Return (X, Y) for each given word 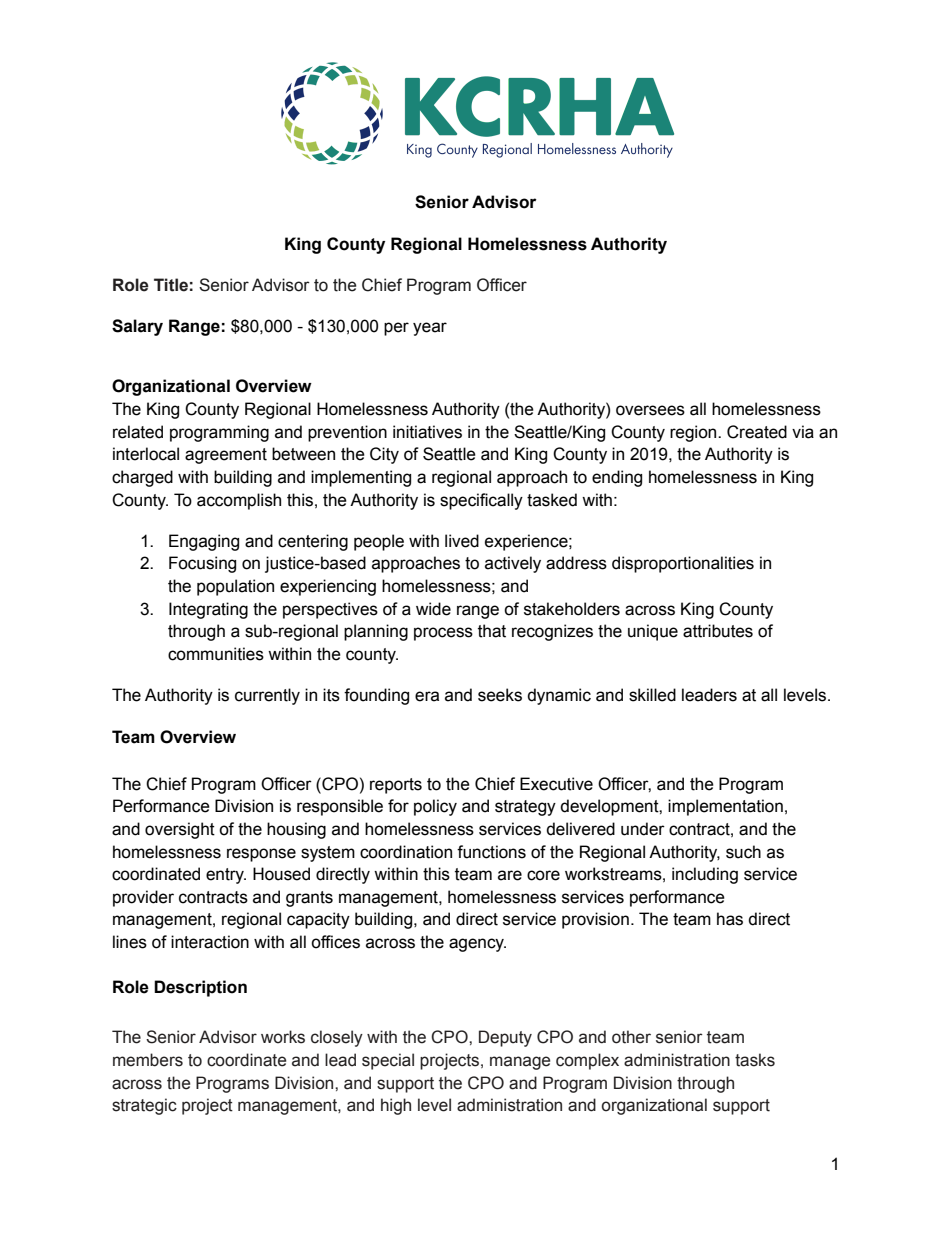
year (430, 329)
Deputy (505, 1038)
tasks (755, 1060)
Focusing (202, 564)
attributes (718, 631)
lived (462, 541)
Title (171, 285)
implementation (725, 807)
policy (435, 807)
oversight (180, 830)
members (148, 1060)
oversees (650, 410)
